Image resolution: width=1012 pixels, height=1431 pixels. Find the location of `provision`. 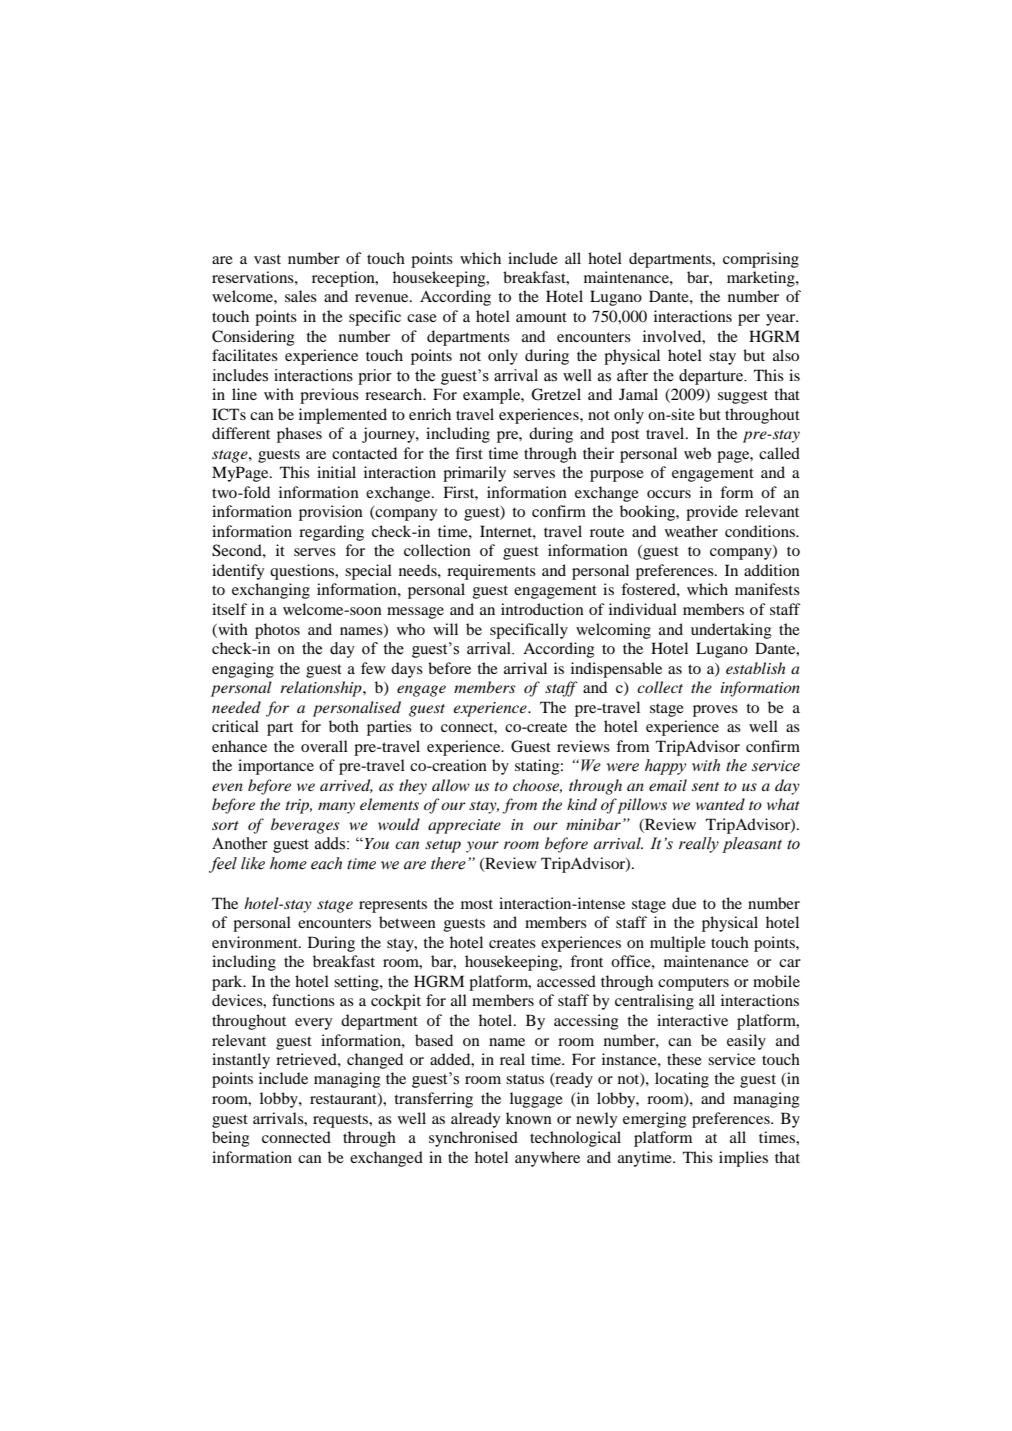

provision is located at coordinates (331, 513).
